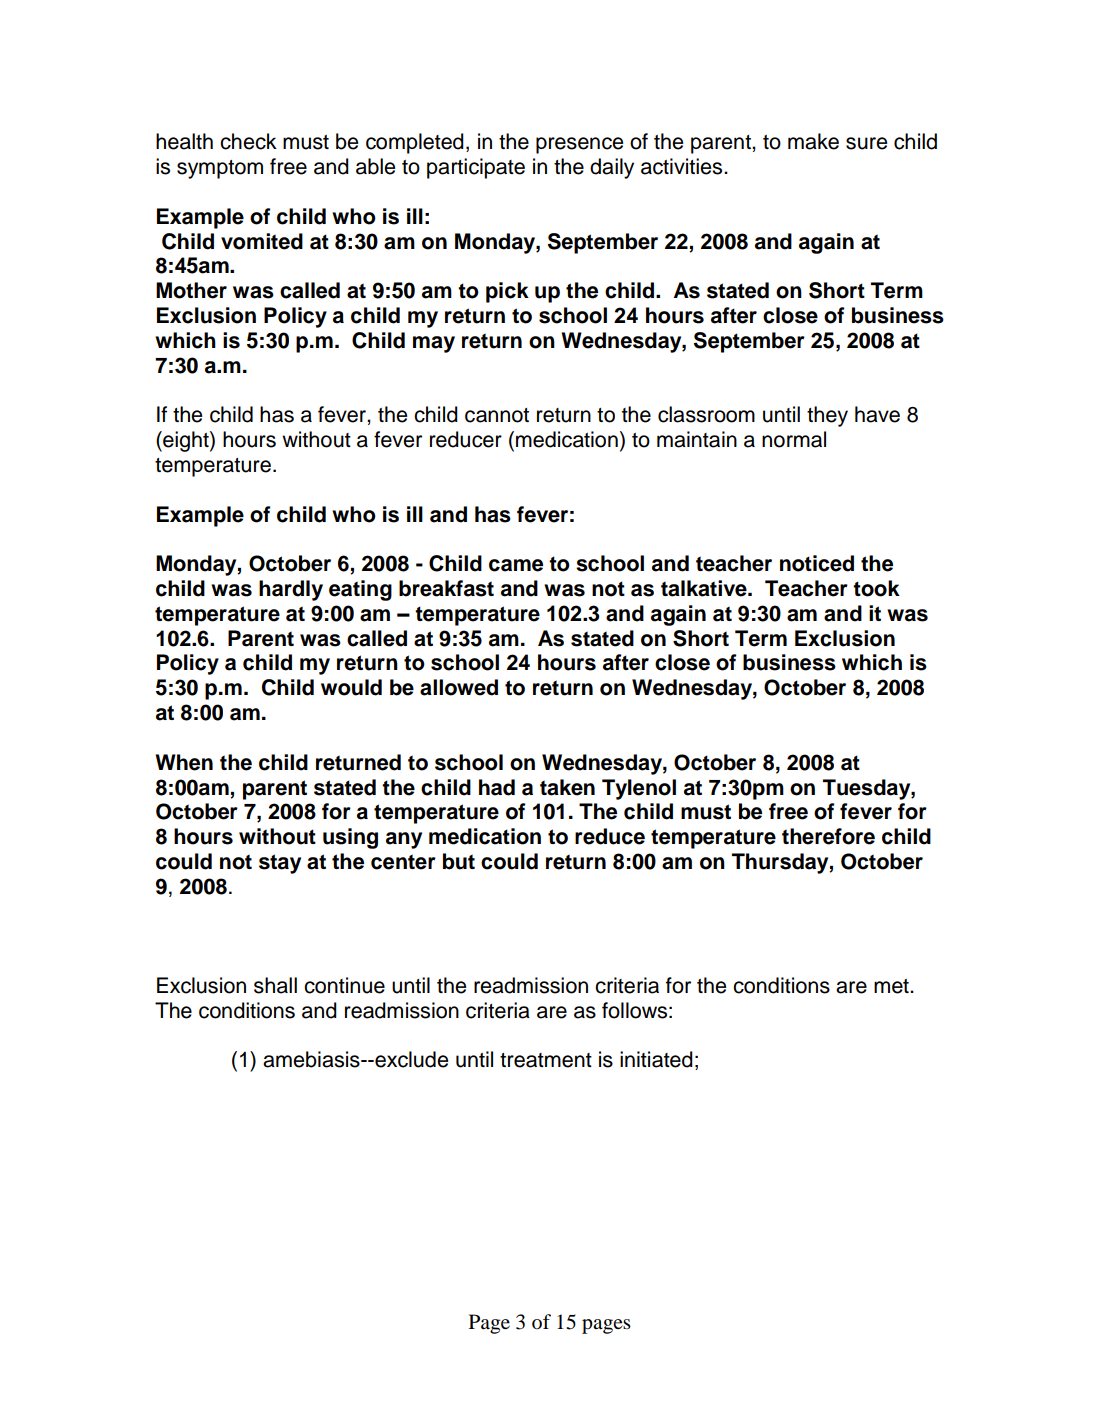 The image size is (1100, 1424). I want to click on normal, so click(794, 439).
